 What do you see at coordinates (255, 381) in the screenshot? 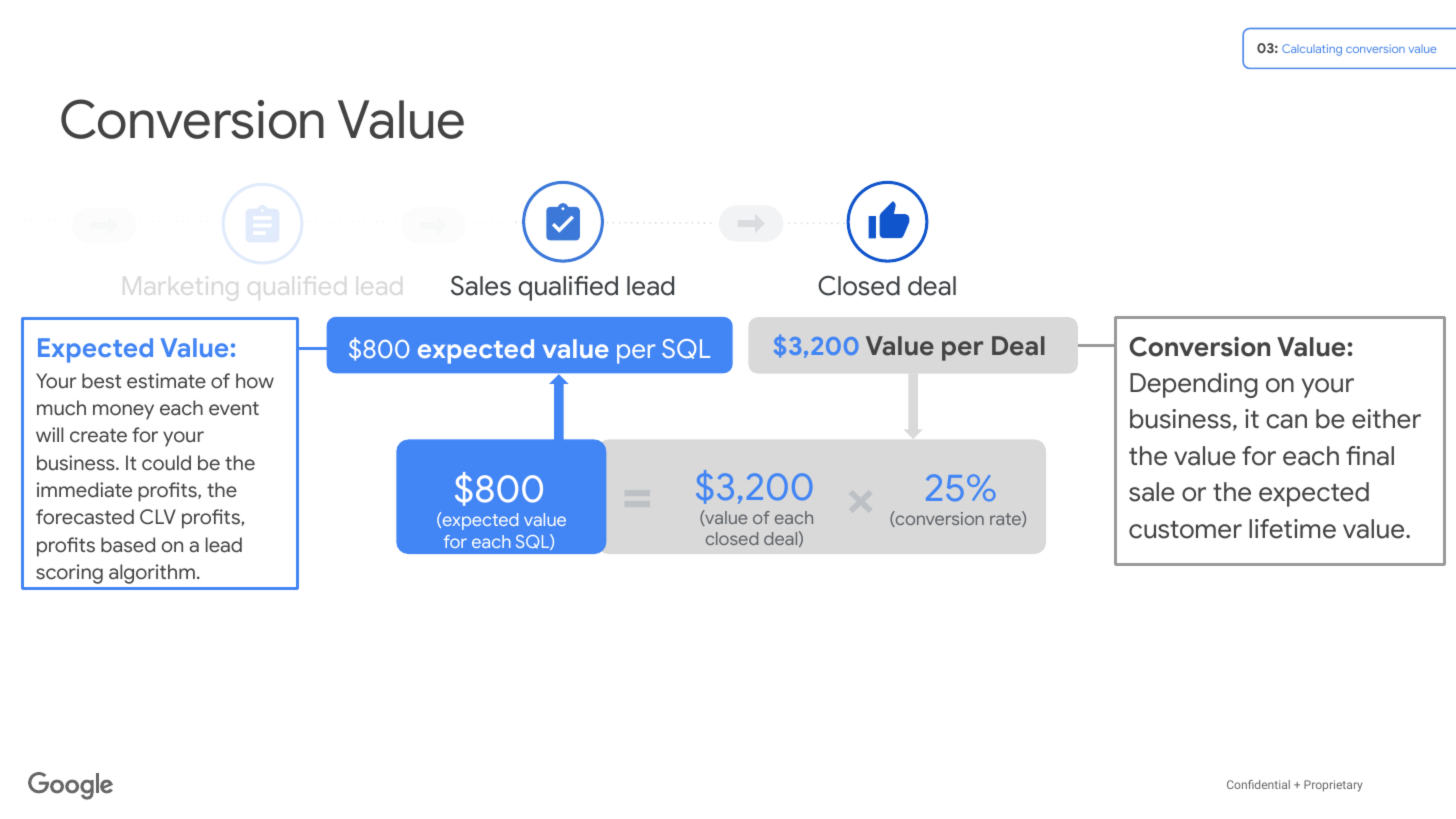
I see `how` at bounding box center [255, 381].
